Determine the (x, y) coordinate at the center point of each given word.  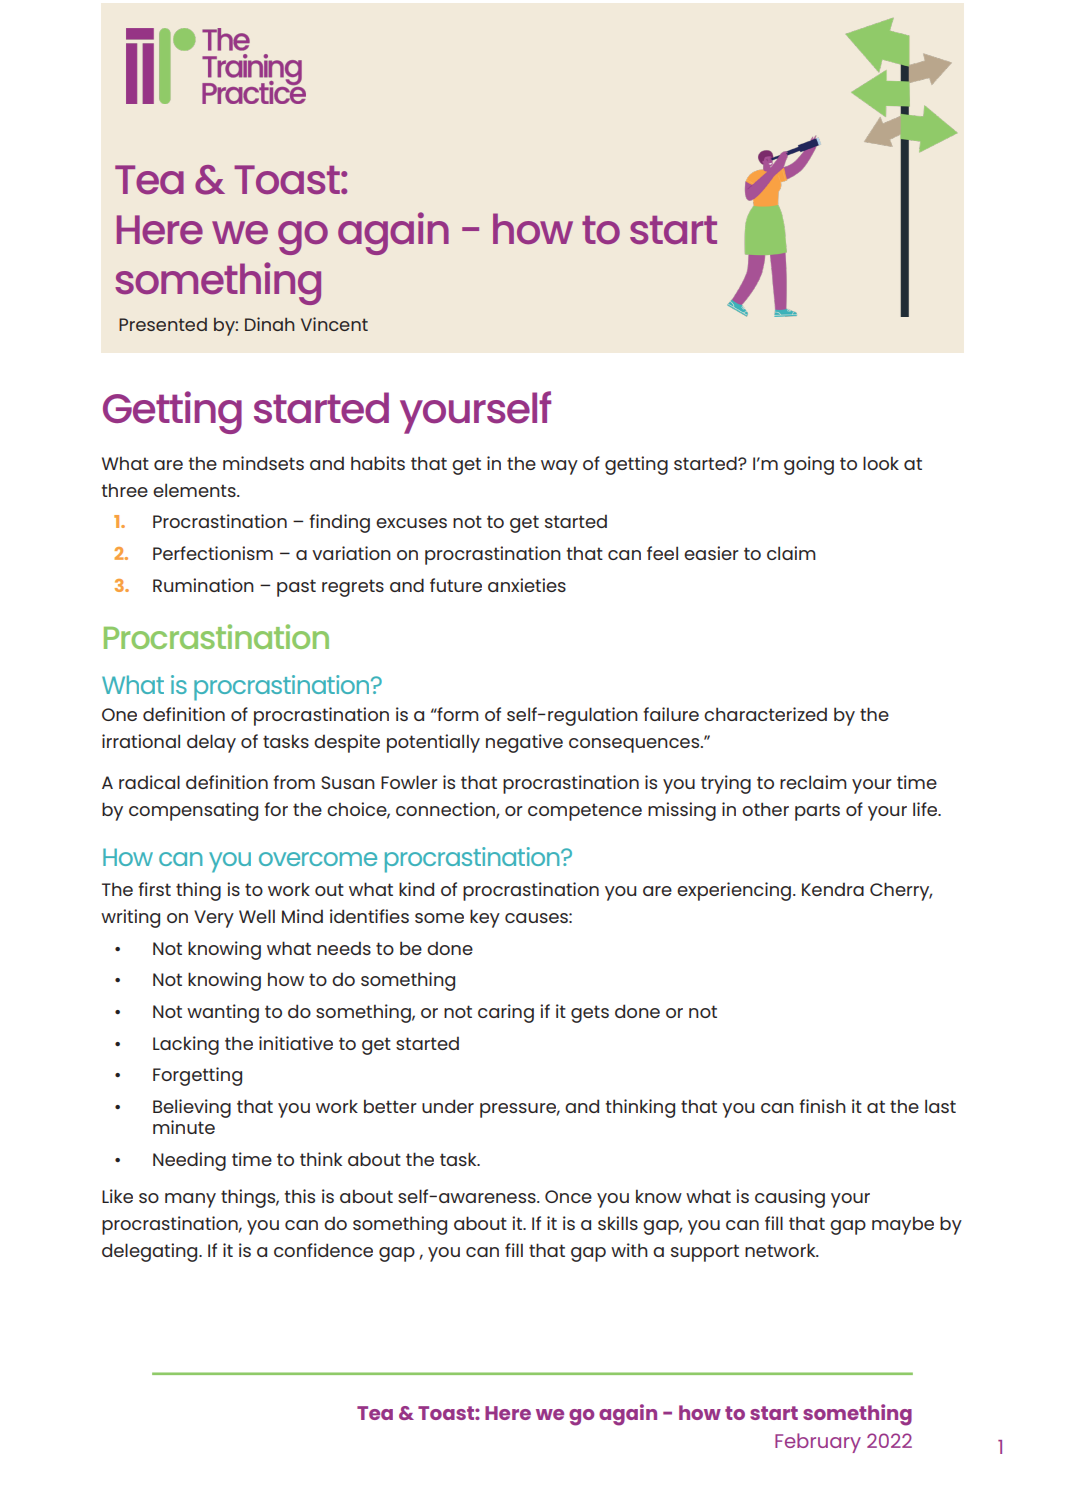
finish (822, 1106)
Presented (163, 324)
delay (211, 743)
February (818, 1443)
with (629, 1250)
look (881, 463)
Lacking (186, 1045)
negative (524, 743)
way (559, 467)
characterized (765, 714)
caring (506, 1013)
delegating (151, 1252)
